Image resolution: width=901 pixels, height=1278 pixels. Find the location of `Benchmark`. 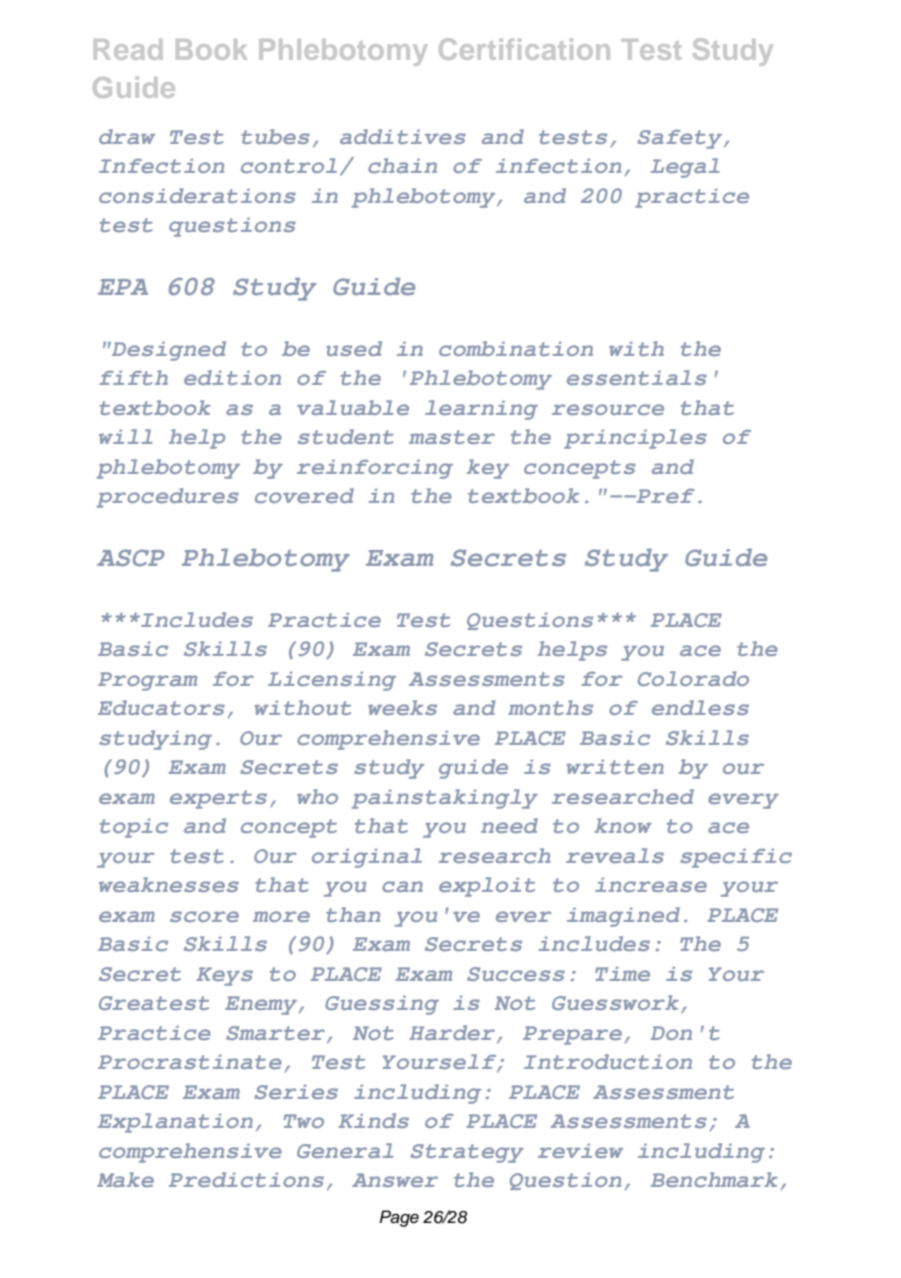

Benchmark is located at coordinates (714, 1179).
